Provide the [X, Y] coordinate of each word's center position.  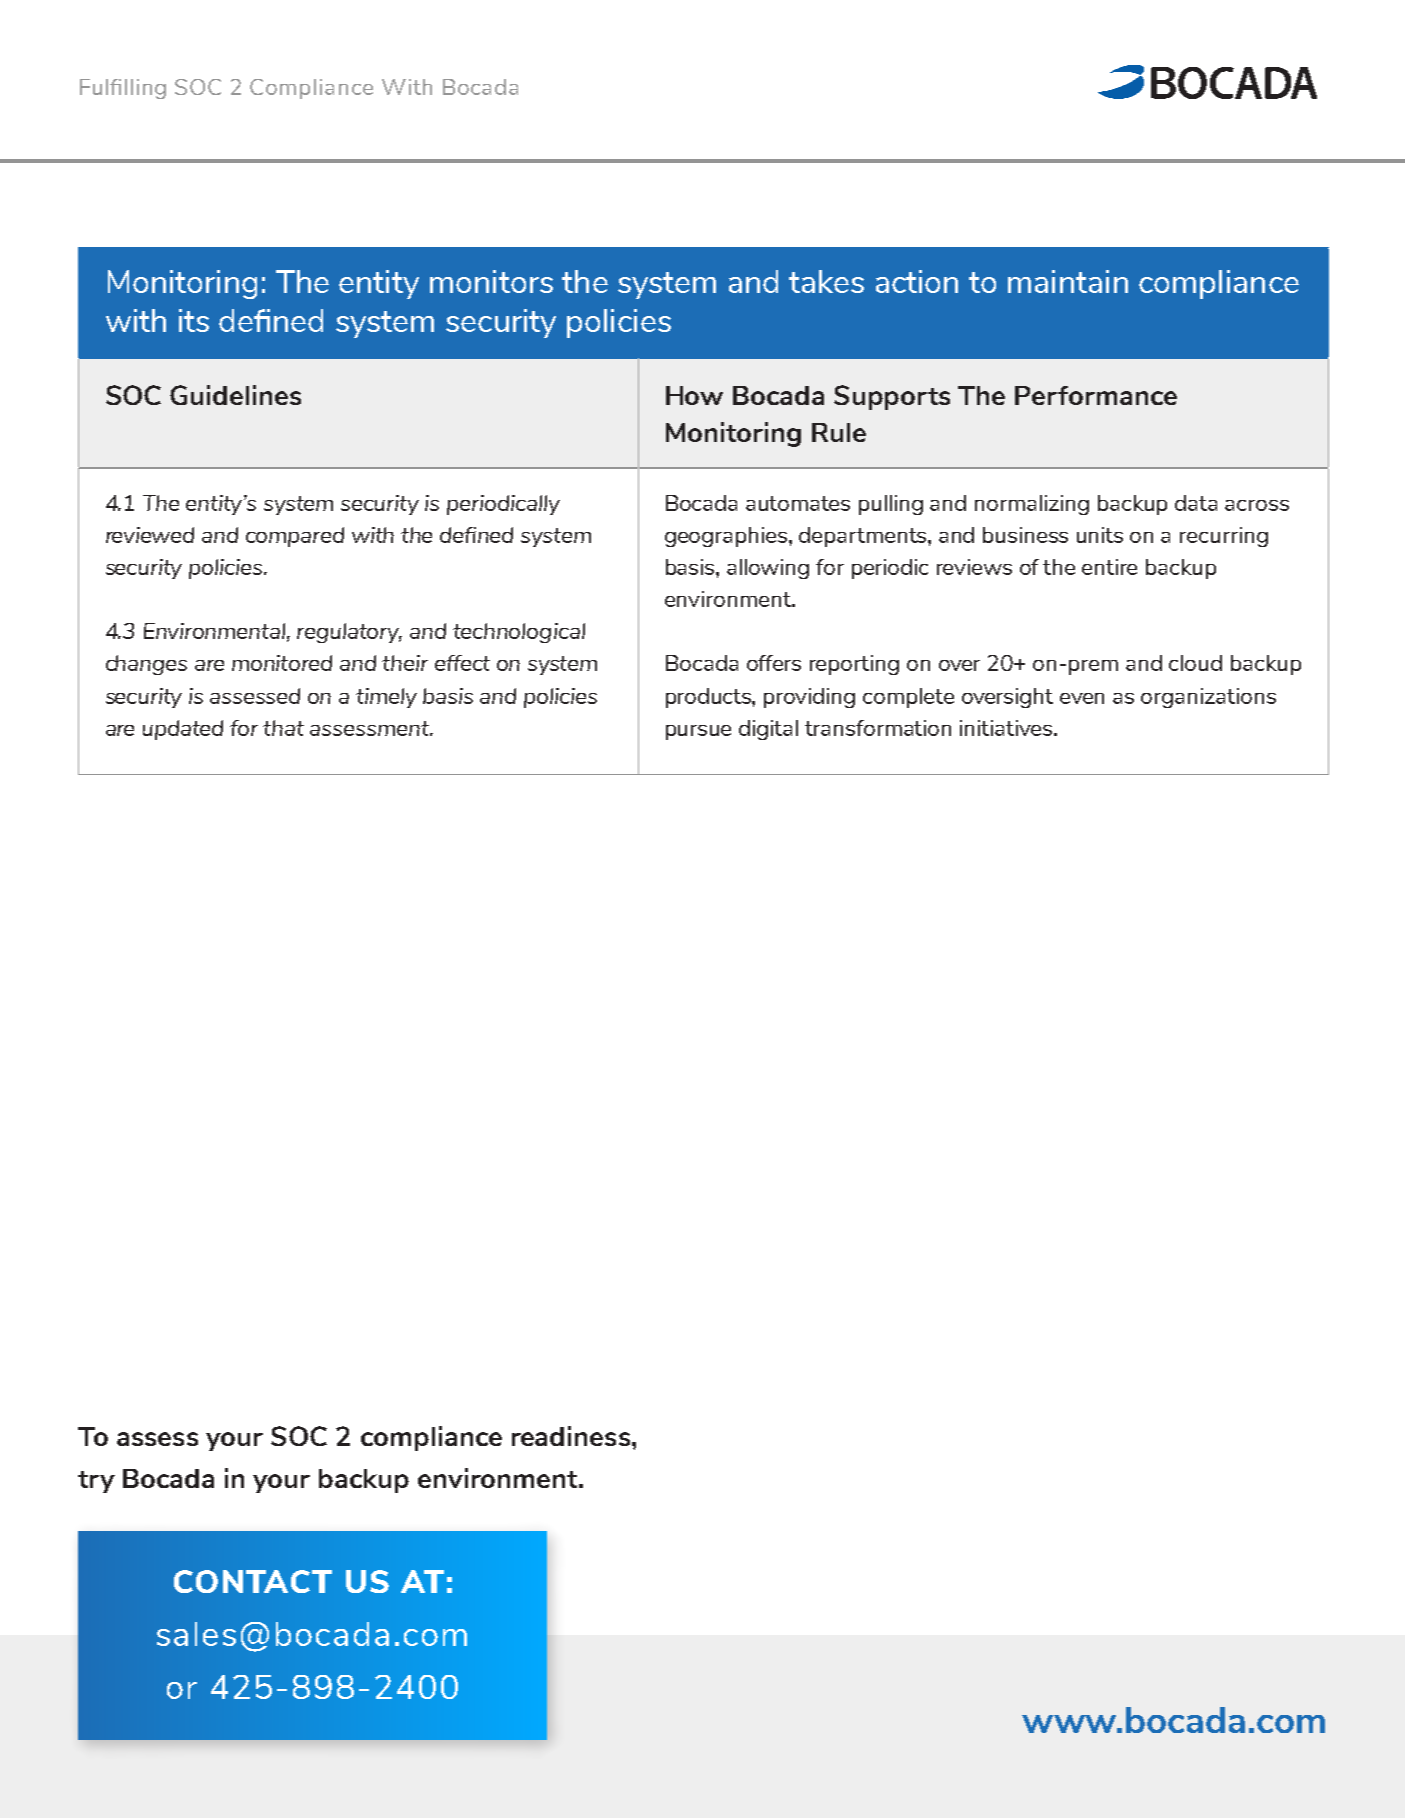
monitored [282, 663]
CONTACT [253, 1581]
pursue [698, 732]
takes [826, 281]
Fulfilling [123, 89]
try [96, 1482]
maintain [1068, 281]
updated [183, 730]
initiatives [1007, 728]
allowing [768, 569]
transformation [878, 728]
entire [1109, 567]
